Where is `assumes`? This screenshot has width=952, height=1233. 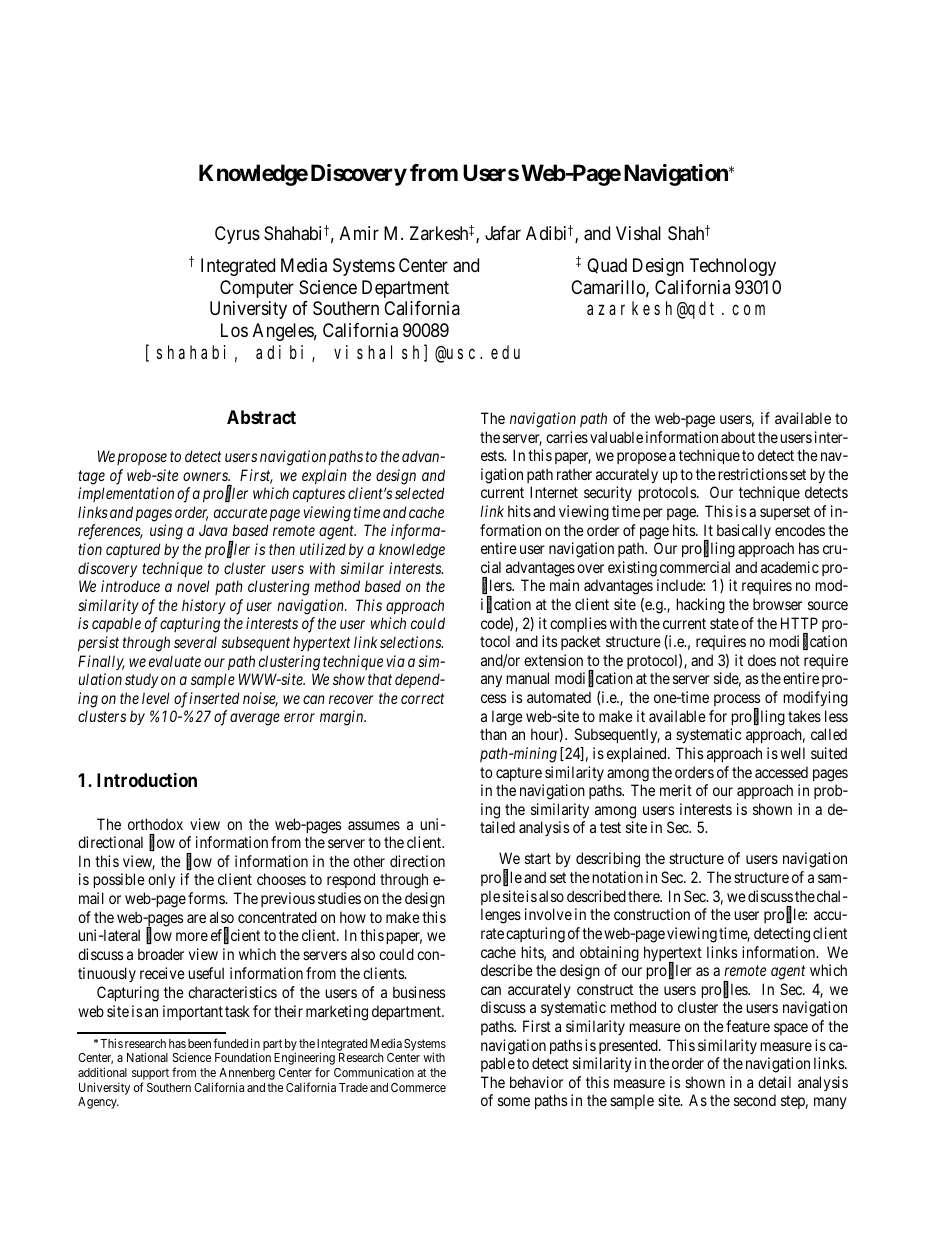 assumes is located at coordinates (374, 825).
